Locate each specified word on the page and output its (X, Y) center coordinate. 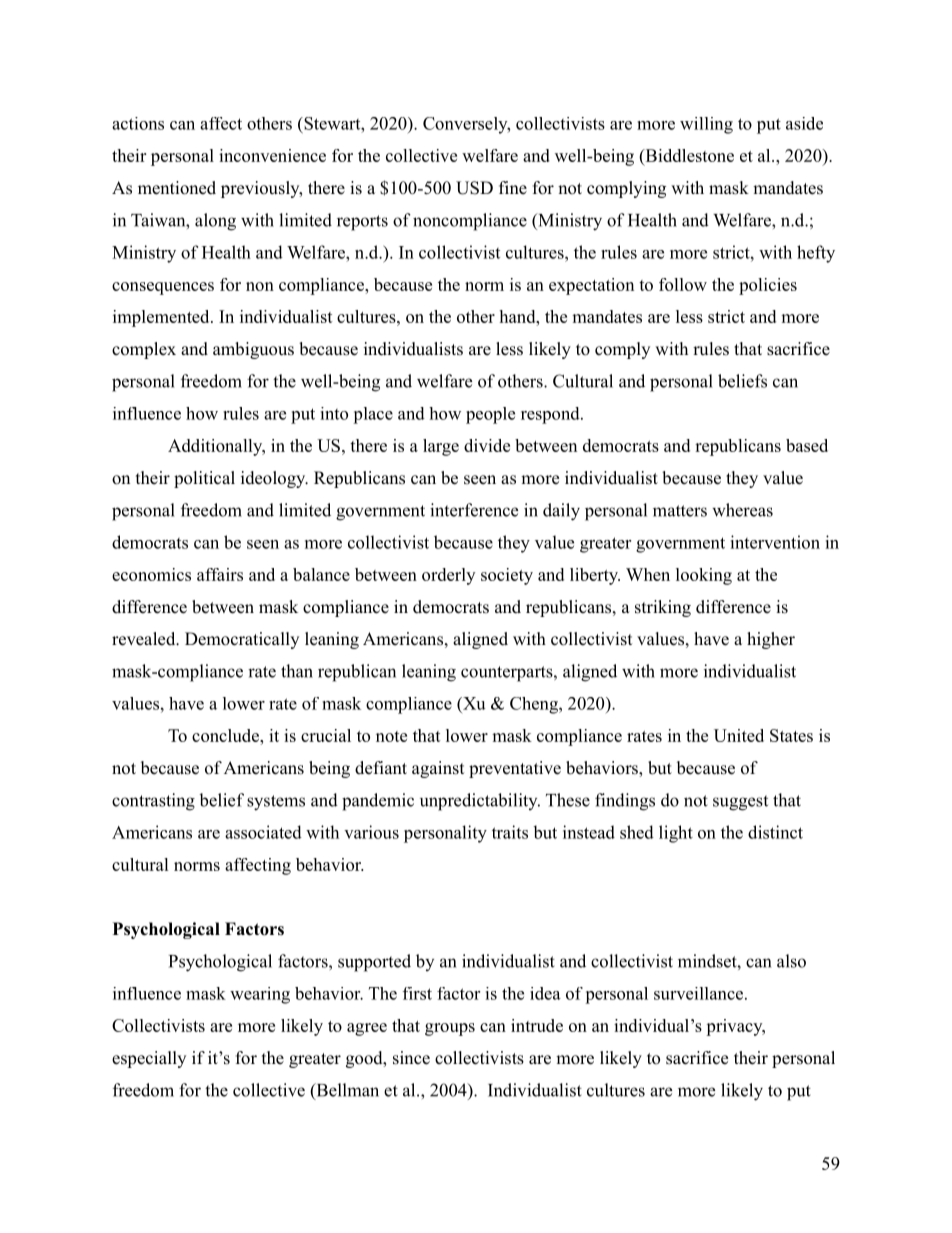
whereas (742, 510)
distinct (775, 832)
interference (474, 510)
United (739, 735)
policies (768, 286)
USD (474, 188)
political (204, 479)
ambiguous (253, 350)
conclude (226, 735)
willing (706, 125)
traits (510, 832)
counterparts (507, 674)
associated (263, 832)
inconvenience (272, 155)
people (490, 415)
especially (149, 1059)
